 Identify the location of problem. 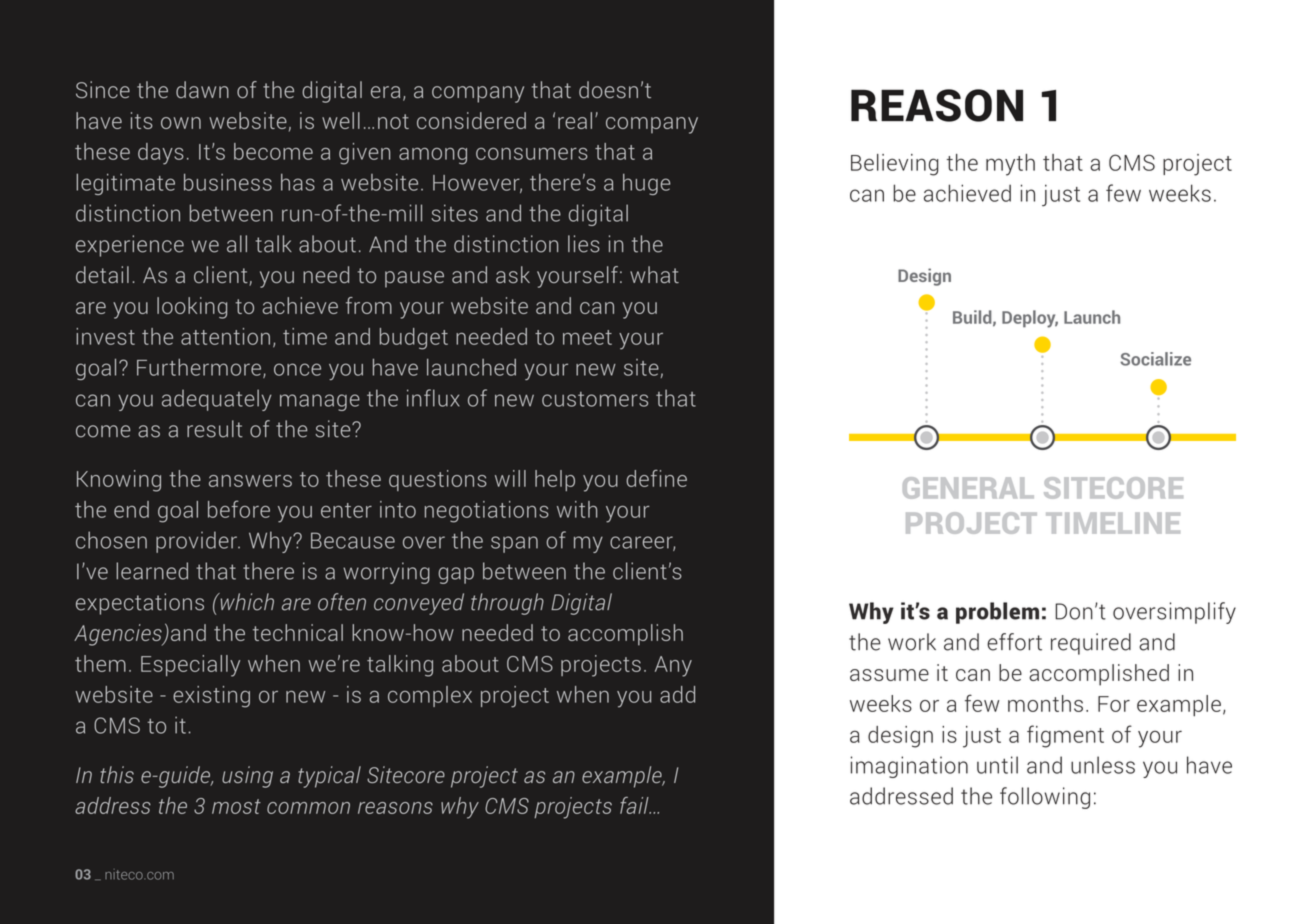
(997, 613).
